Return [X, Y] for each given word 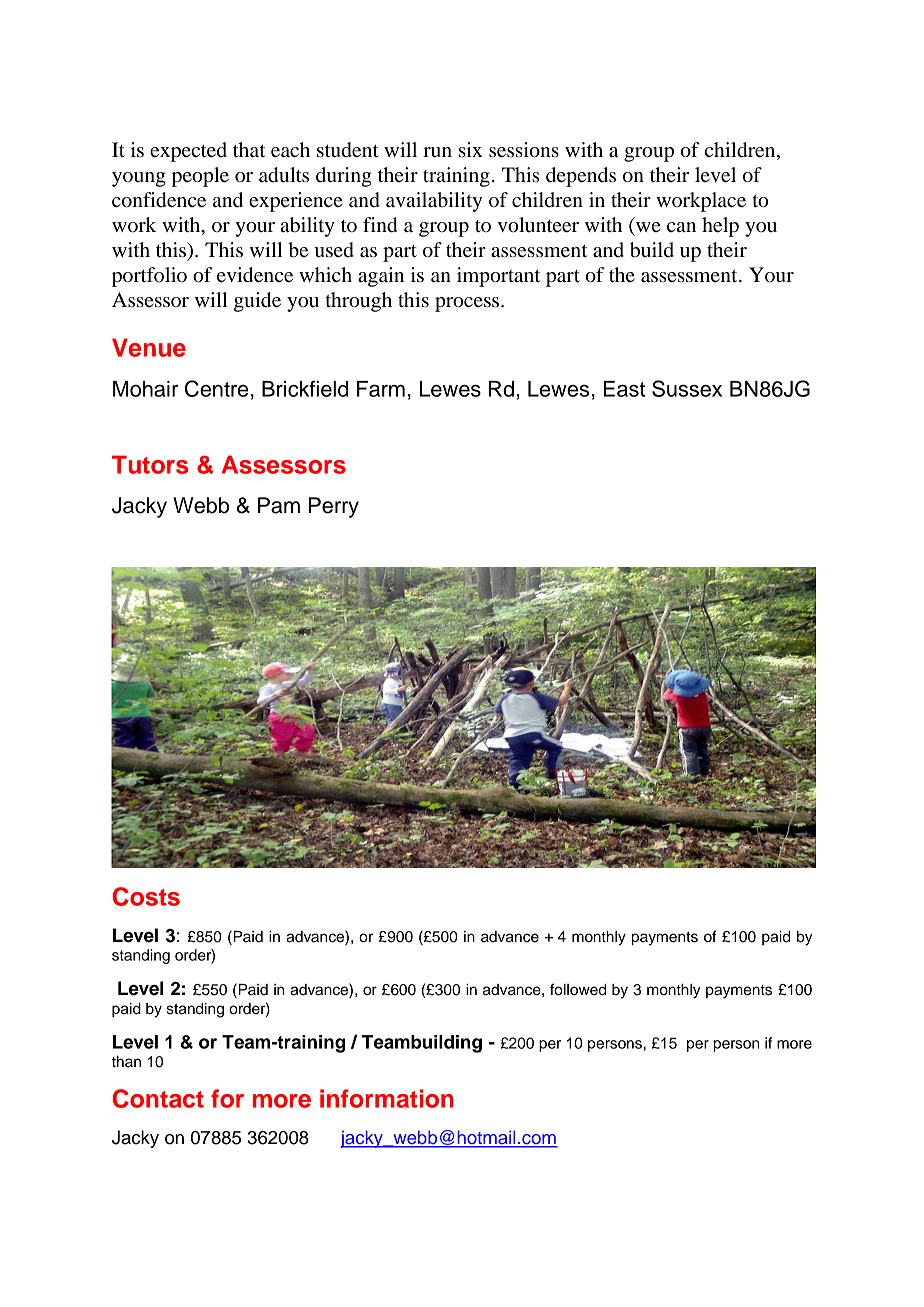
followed [578, 989]
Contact [158, 1098]
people [200, 177]
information [387, 1098]
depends [581, 177]
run [437, 152]
